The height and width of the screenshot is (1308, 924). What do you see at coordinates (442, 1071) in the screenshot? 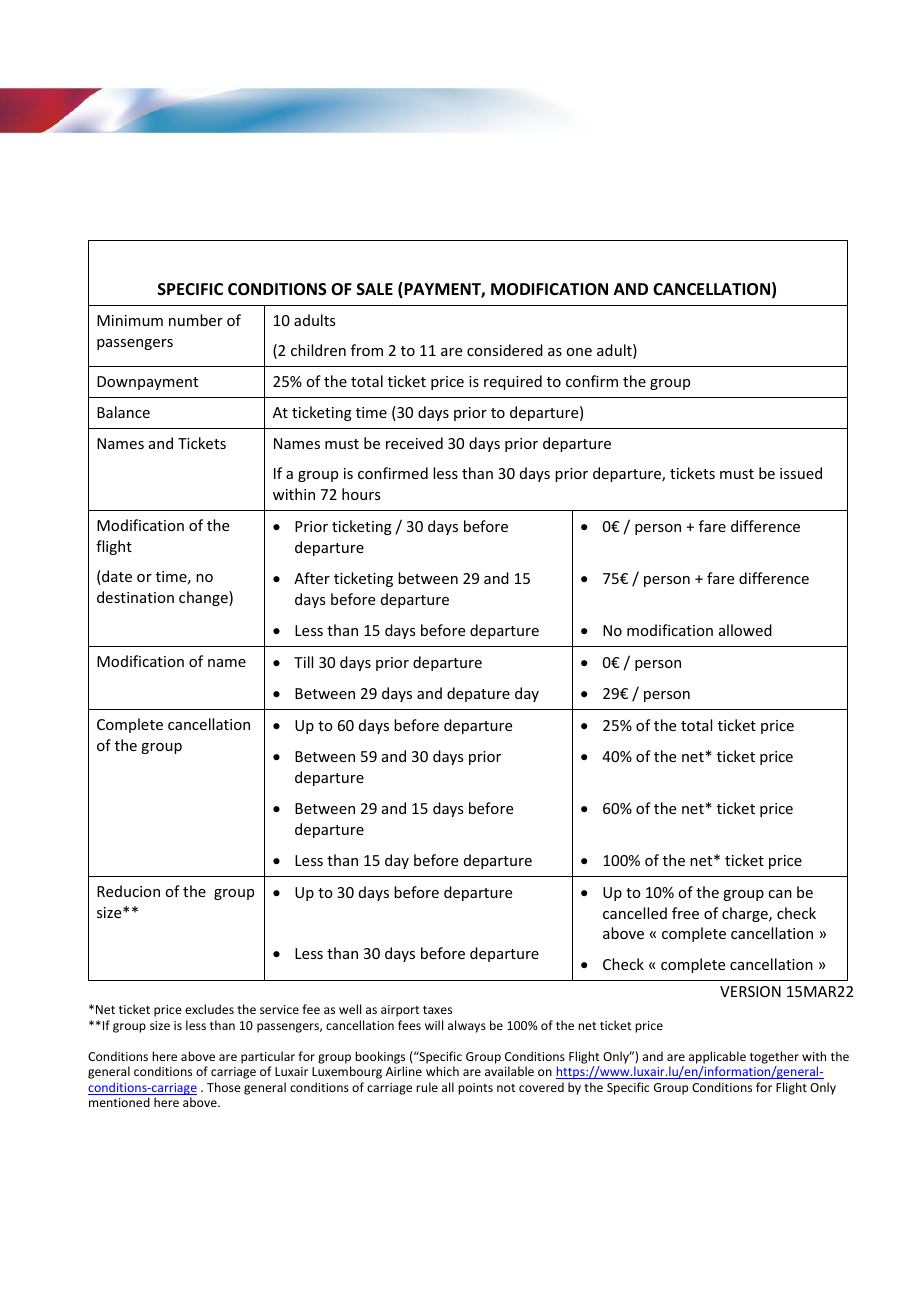
I see `which` at bounding box center [442, 1071].
